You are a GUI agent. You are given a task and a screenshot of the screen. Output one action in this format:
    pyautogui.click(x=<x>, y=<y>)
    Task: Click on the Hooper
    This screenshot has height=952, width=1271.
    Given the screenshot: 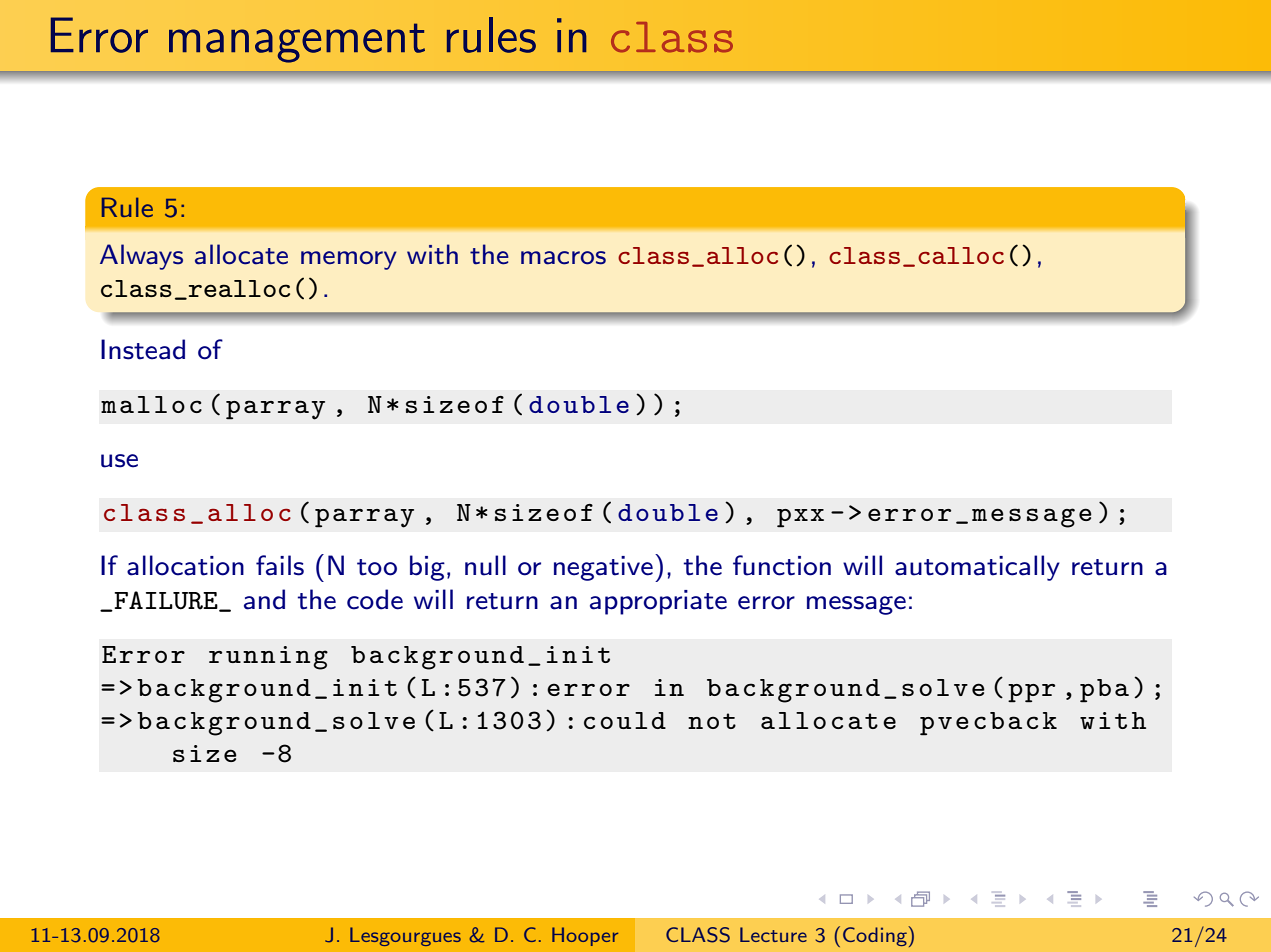 What is the action you would take?
    pyautogui.click(x=585, y=936)
